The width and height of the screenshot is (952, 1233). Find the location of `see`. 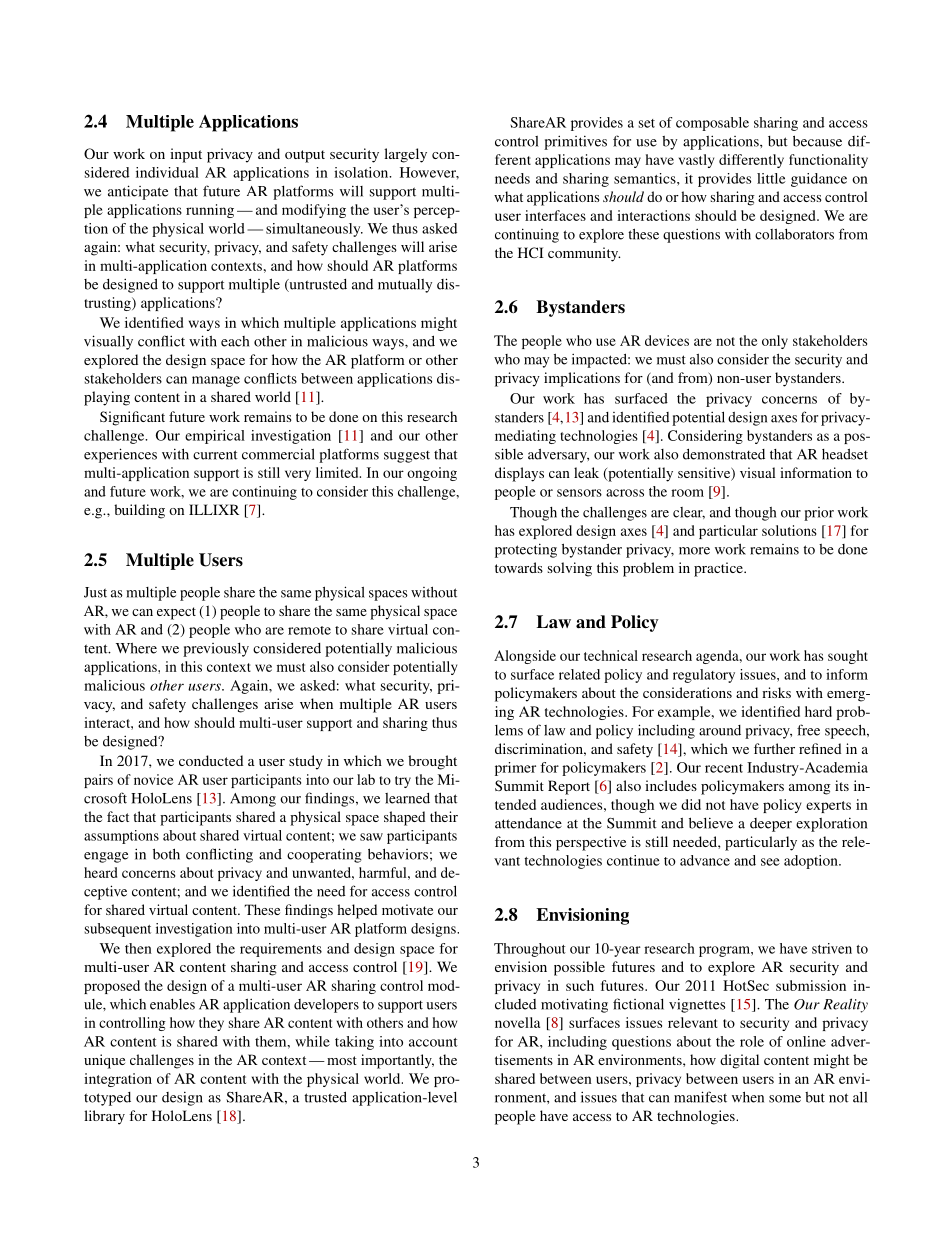

see is located at coordinates (770, 862).
